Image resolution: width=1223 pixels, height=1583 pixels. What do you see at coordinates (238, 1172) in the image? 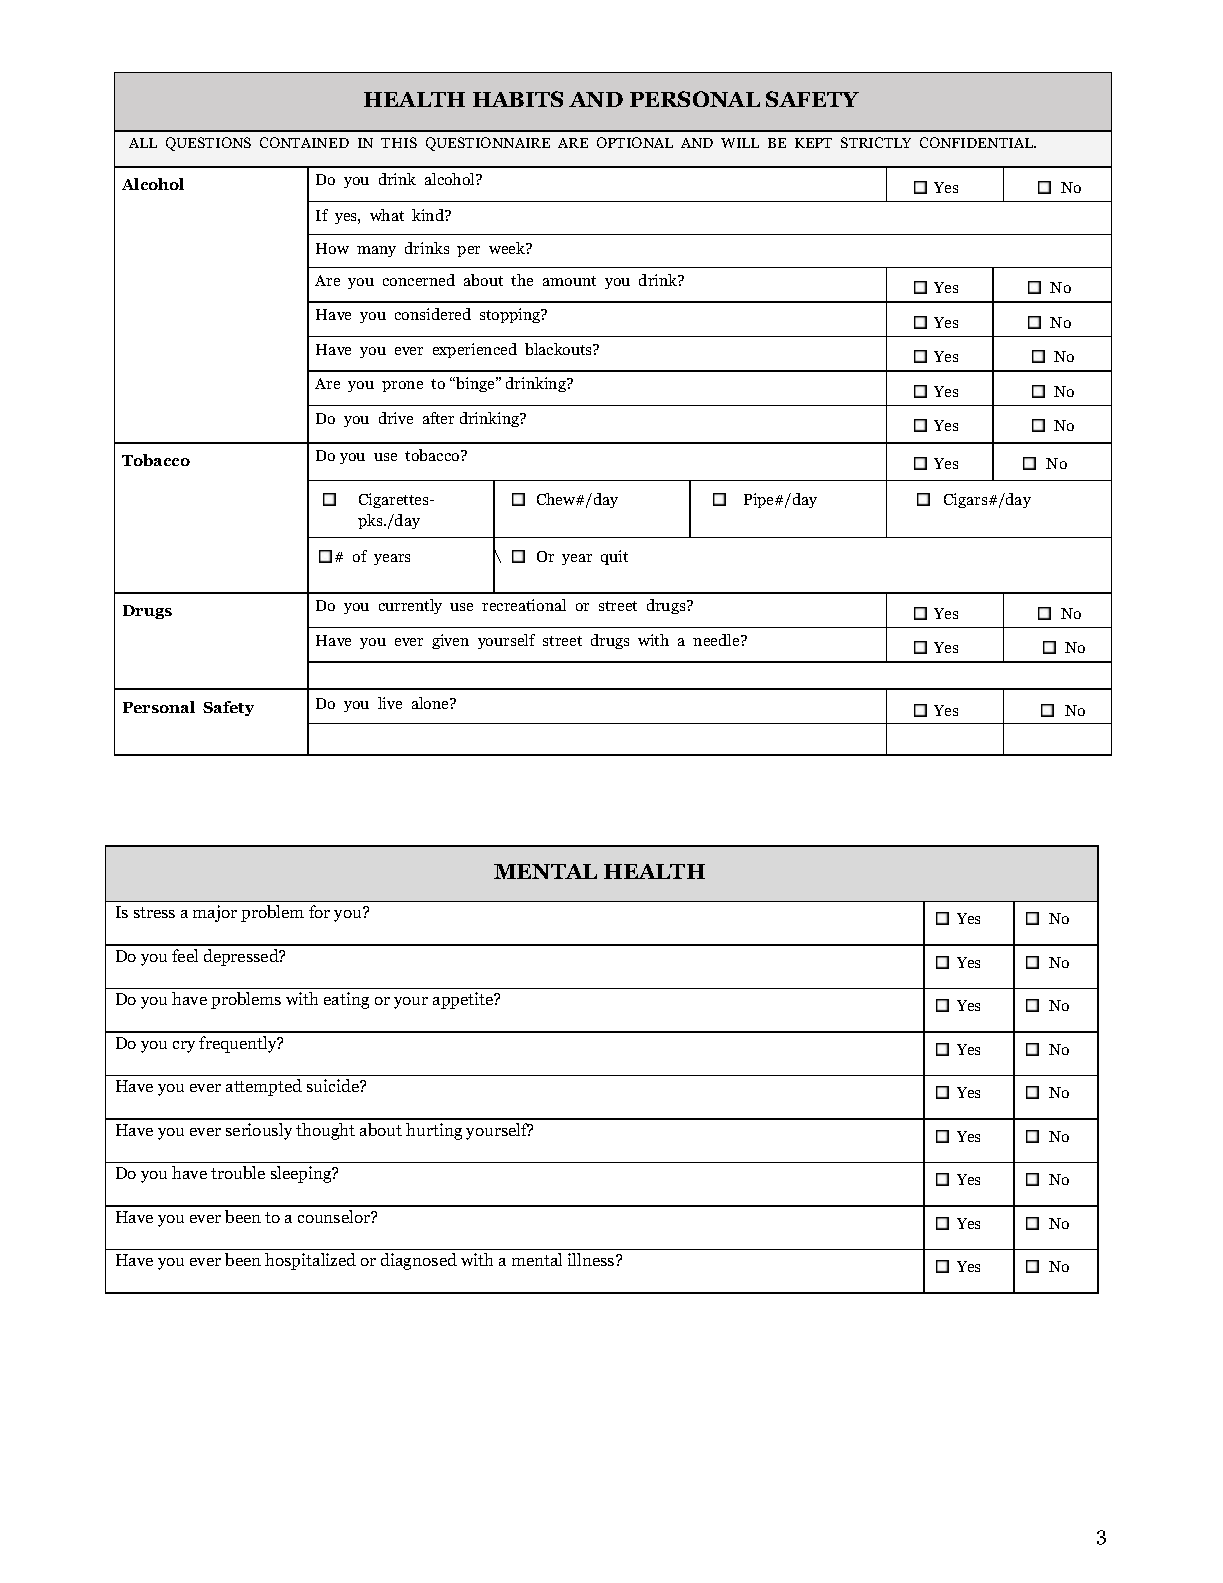
I see `trouble` at bounding box center [238, 1172].
